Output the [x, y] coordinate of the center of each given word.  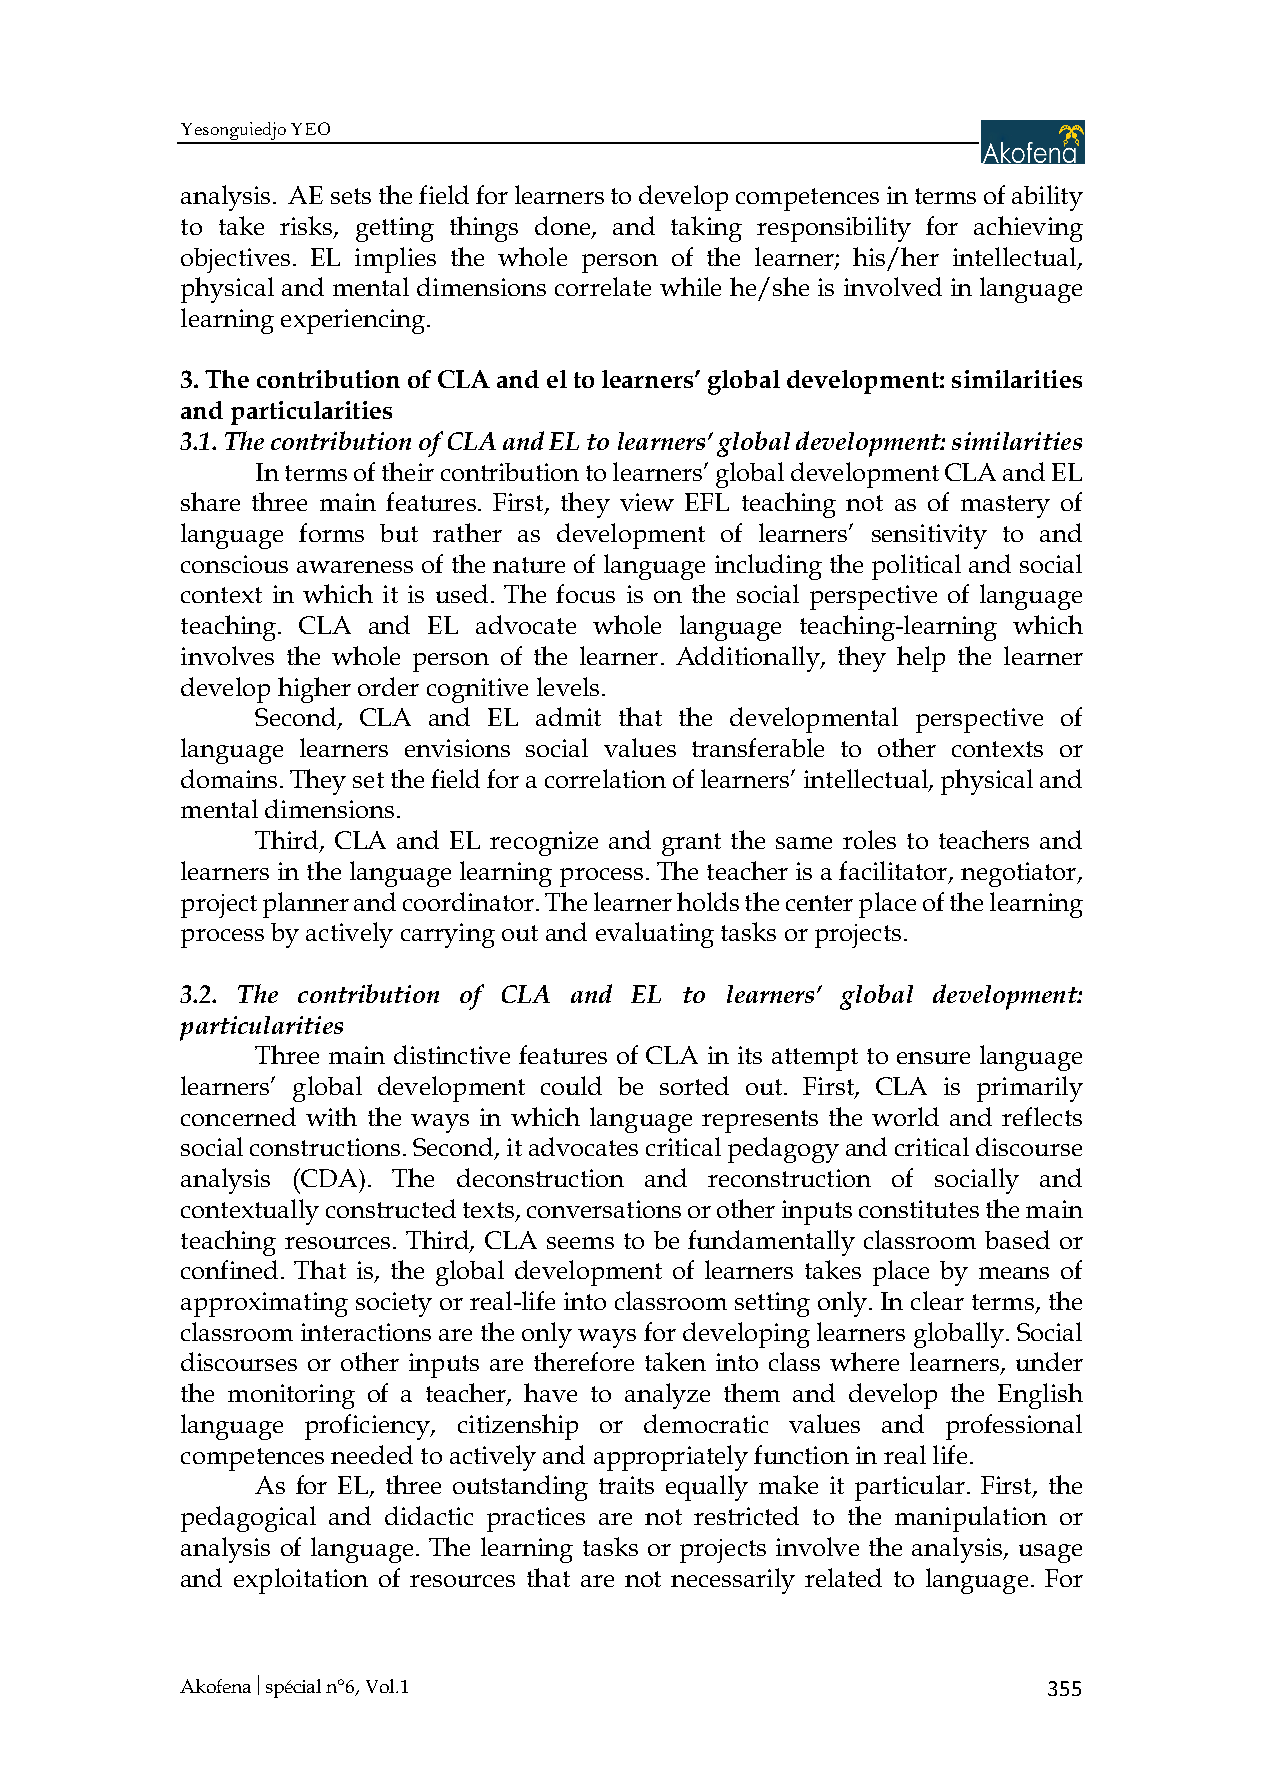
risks [307, 227]
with [331, 1116]
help [921, 659]
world [905, 1116]
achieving [1028, 229]
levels [568, 686]
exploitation [301, 1581]
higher [314, 690]
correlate [603, 286]
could [571, 1085]
